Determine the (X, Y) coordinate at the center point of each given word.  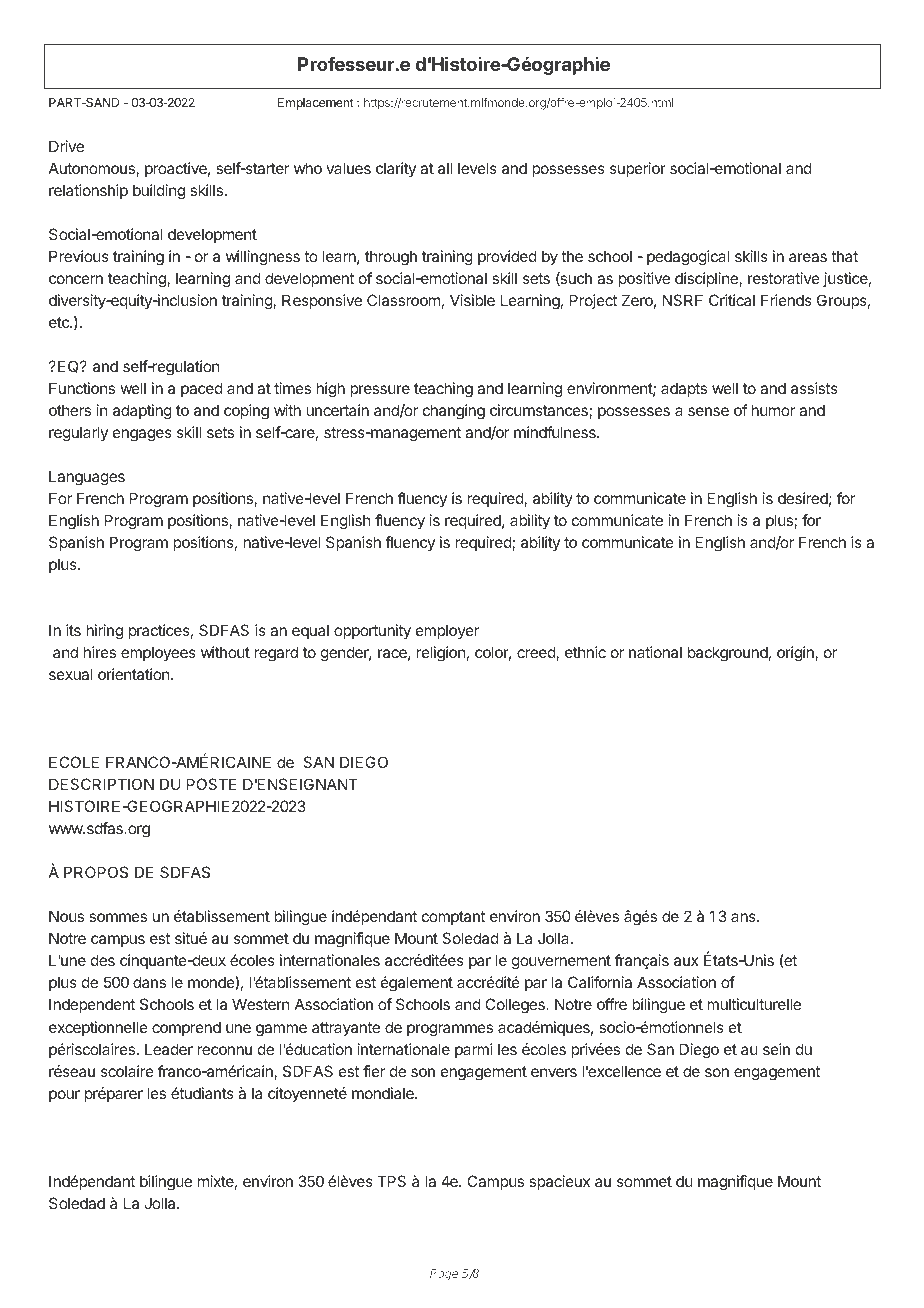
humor (773, 410)
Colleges (516, 1006)
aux (686, 961)
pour (64, 1096)
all (445, 168)
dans (149, 982)
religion (441, 654)
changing (454, 412)
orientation (135, 674)
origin (796, 654)
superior (638, 169)
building (159, 192)
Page (444, 1275)
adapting (142, 412)
